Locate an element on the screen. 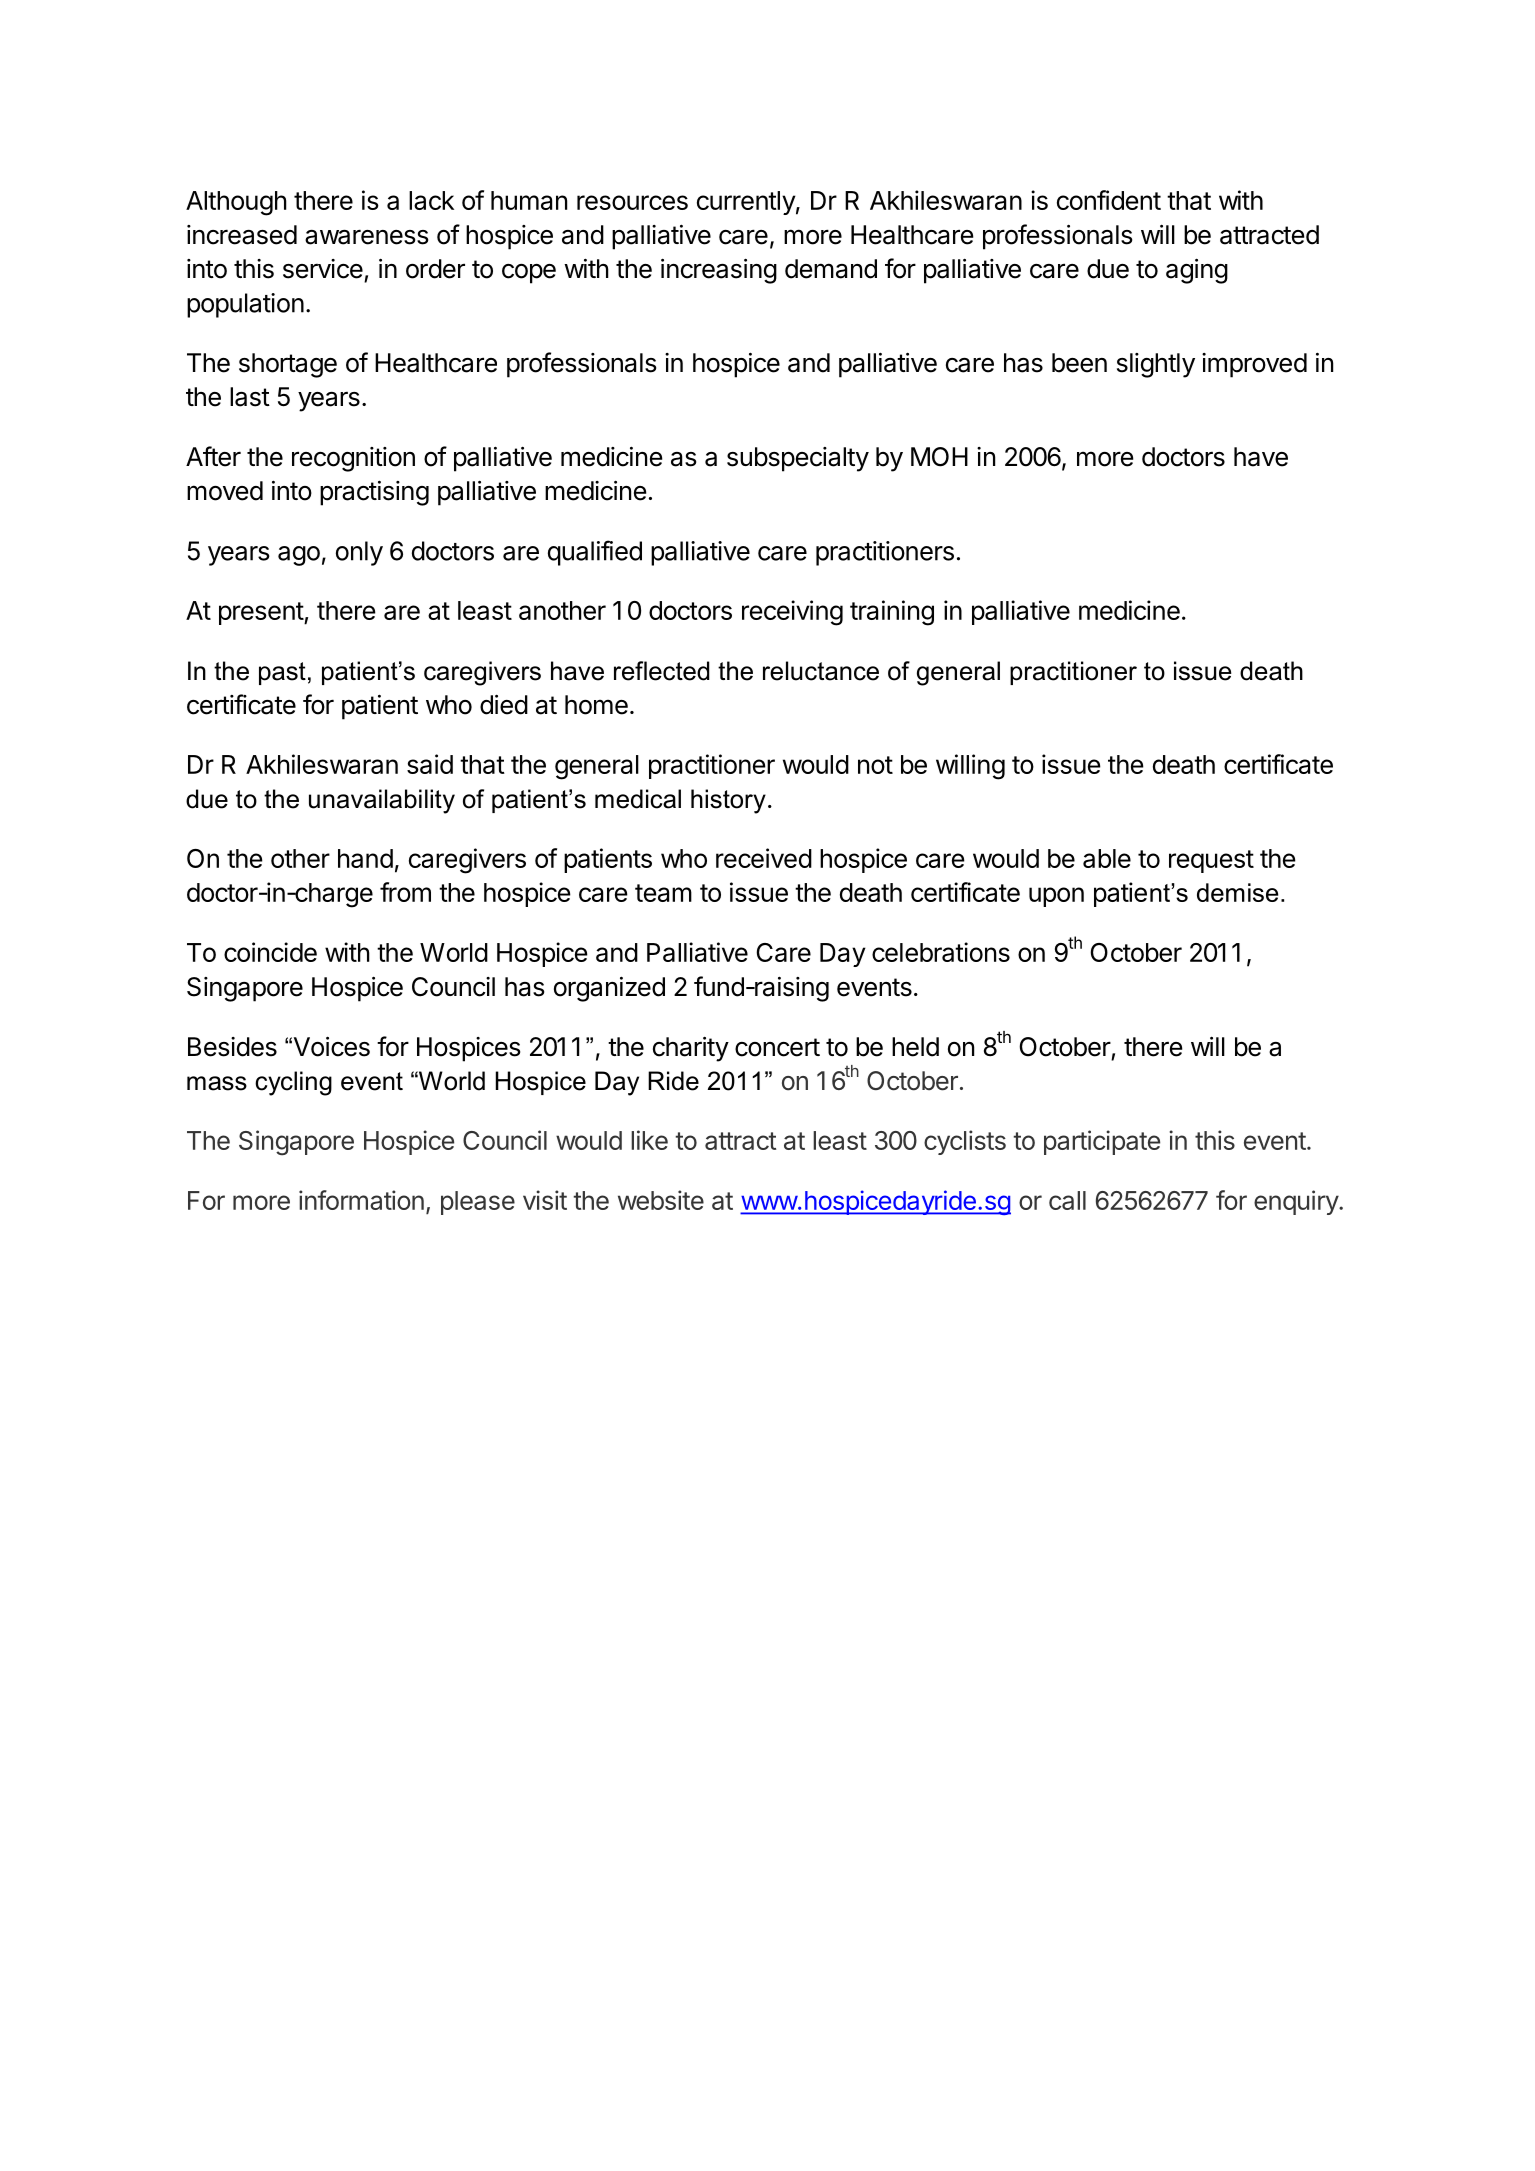 The width and height of the screenshot is (1535, 2171). participate is located at coordinates (1102, 1142).
